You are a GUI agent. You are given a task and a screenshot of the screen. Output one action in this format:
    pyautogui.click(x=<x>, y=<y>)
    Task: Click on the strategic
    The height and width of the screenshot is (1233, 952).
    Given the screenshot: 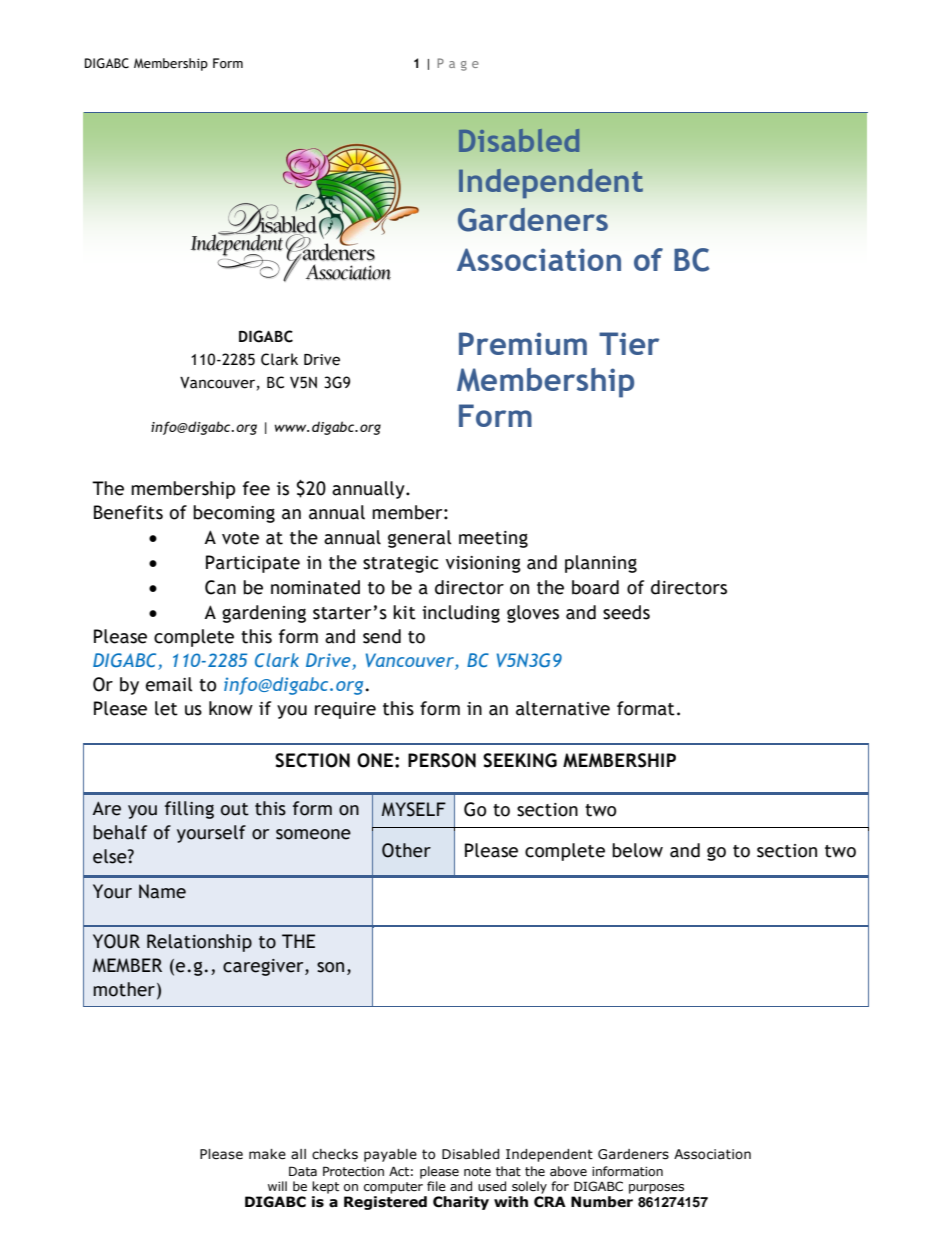 What is the action you would take?
    pyautogui.click(x=400, y=564)
